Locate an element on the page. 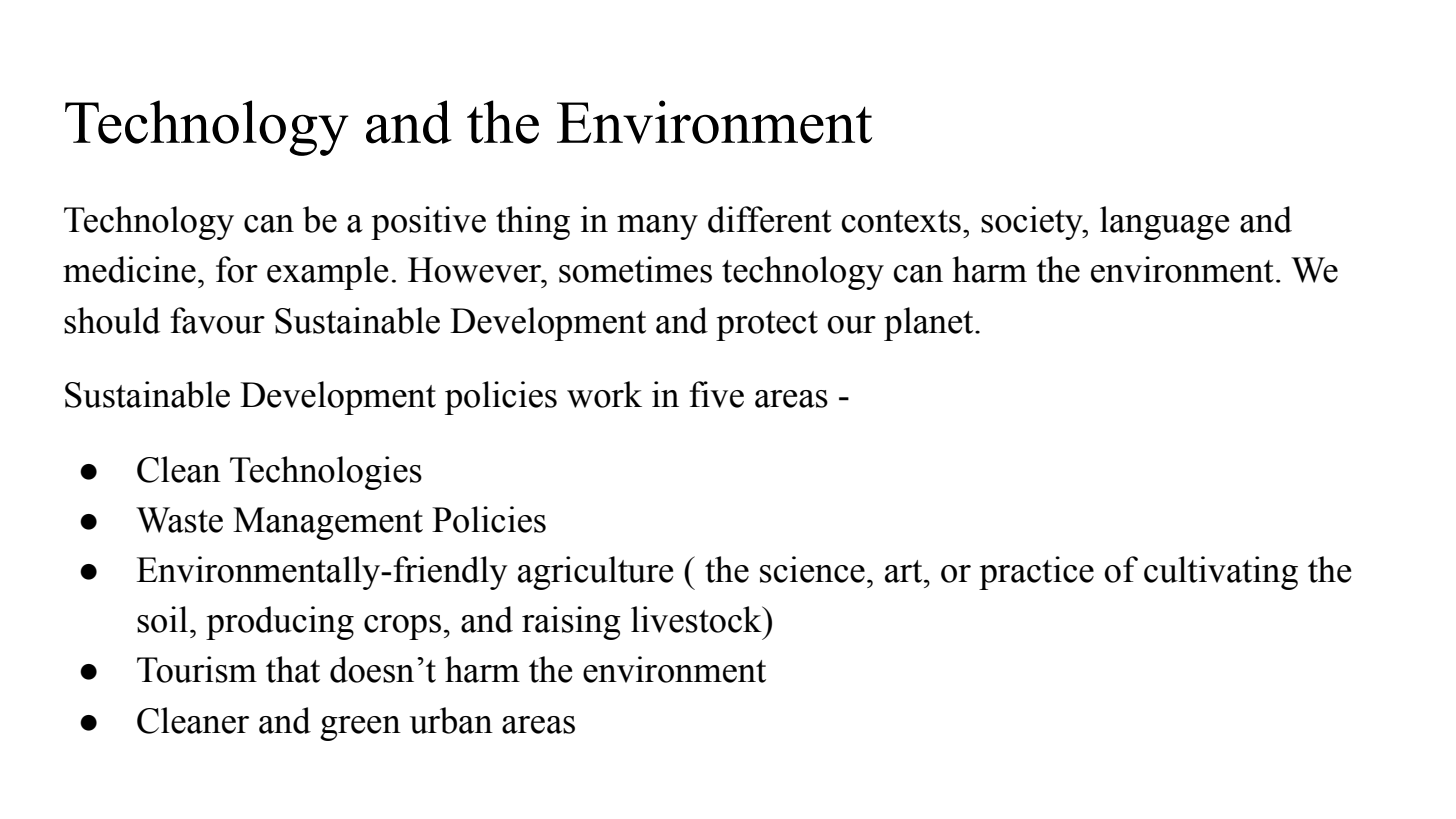 This page has width=1456, height=819. agriculture is located at coordinates (595, 573).
